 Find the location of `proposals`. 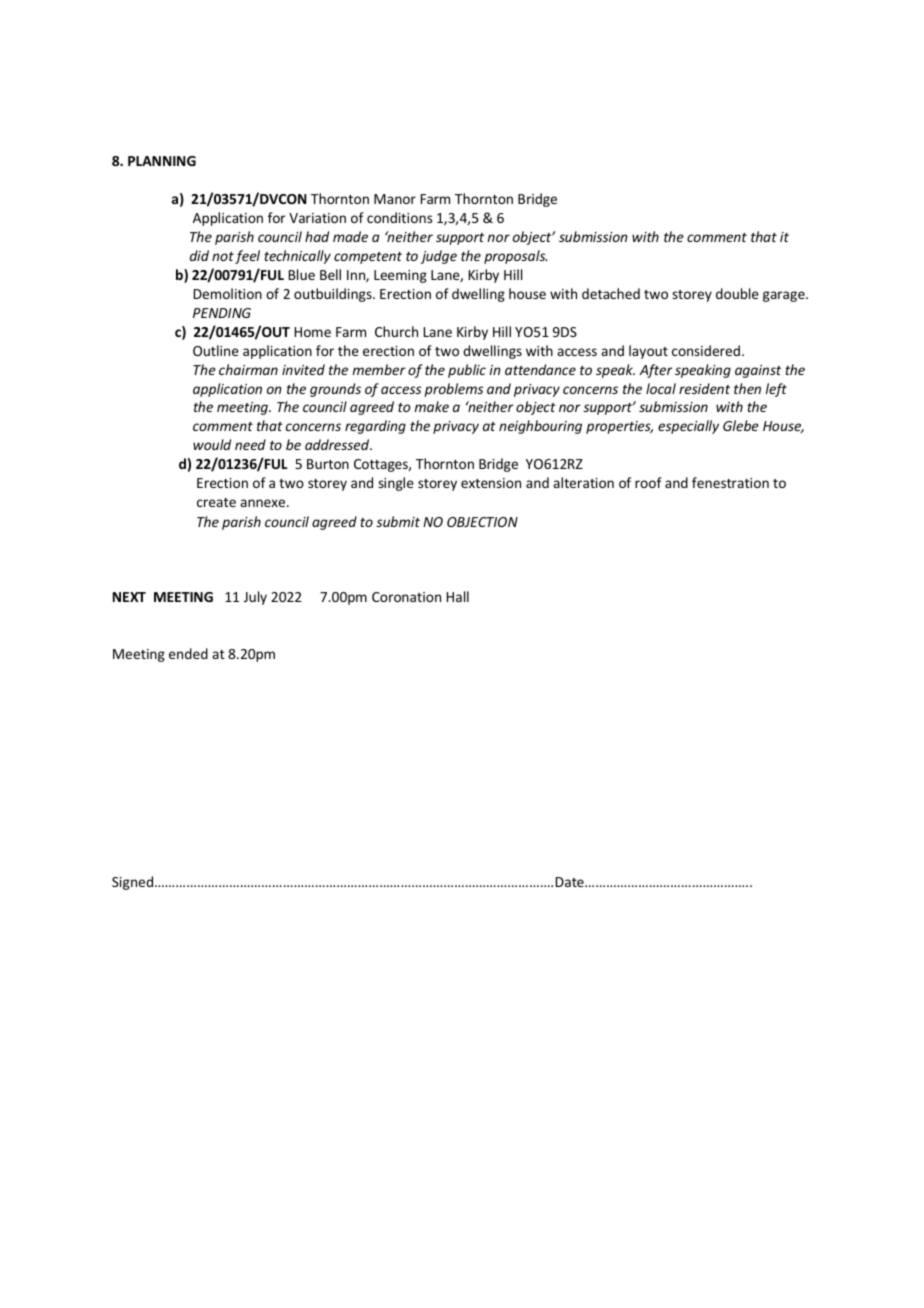

proposals is located at coordinates (515, 257).
